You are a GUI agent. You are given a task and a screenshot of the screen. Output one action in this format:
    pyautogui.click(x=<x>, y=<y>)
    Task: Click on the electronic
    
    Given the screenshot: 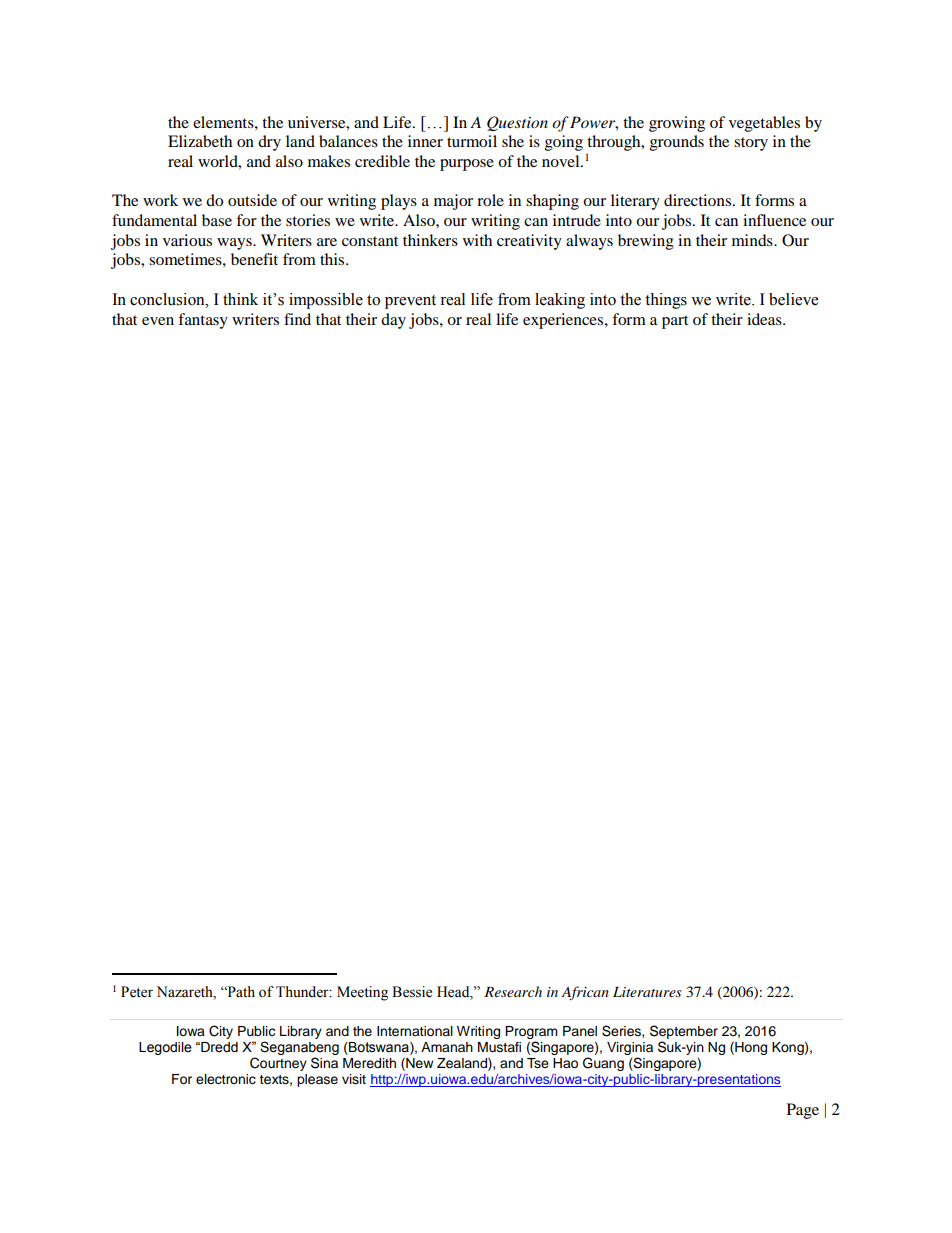 What is the action you would take?
    pyautogui.click(x=226, y=1079)
